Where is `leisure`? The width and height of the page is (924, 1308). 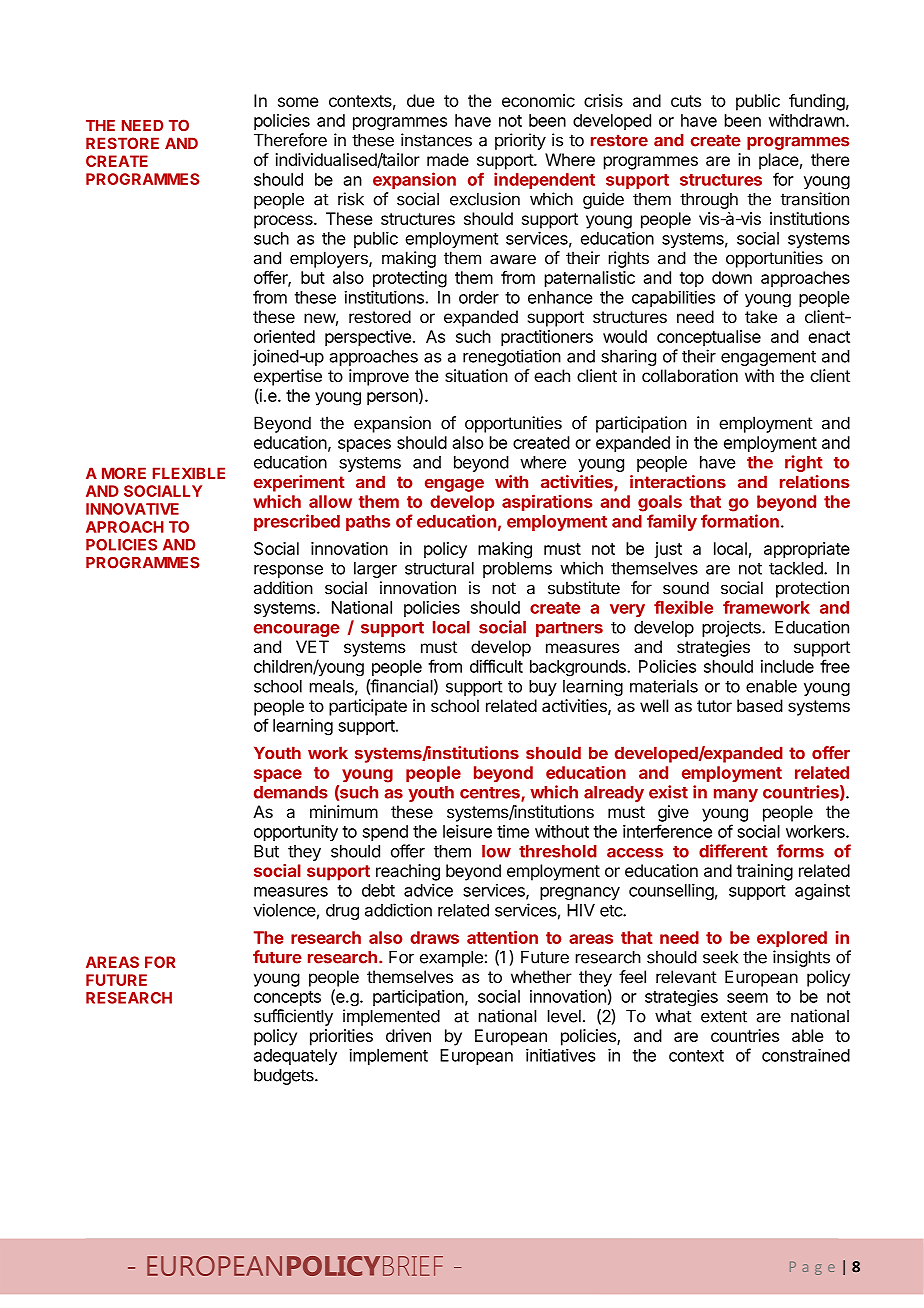
leisure is located at coordinates (467, 831).
